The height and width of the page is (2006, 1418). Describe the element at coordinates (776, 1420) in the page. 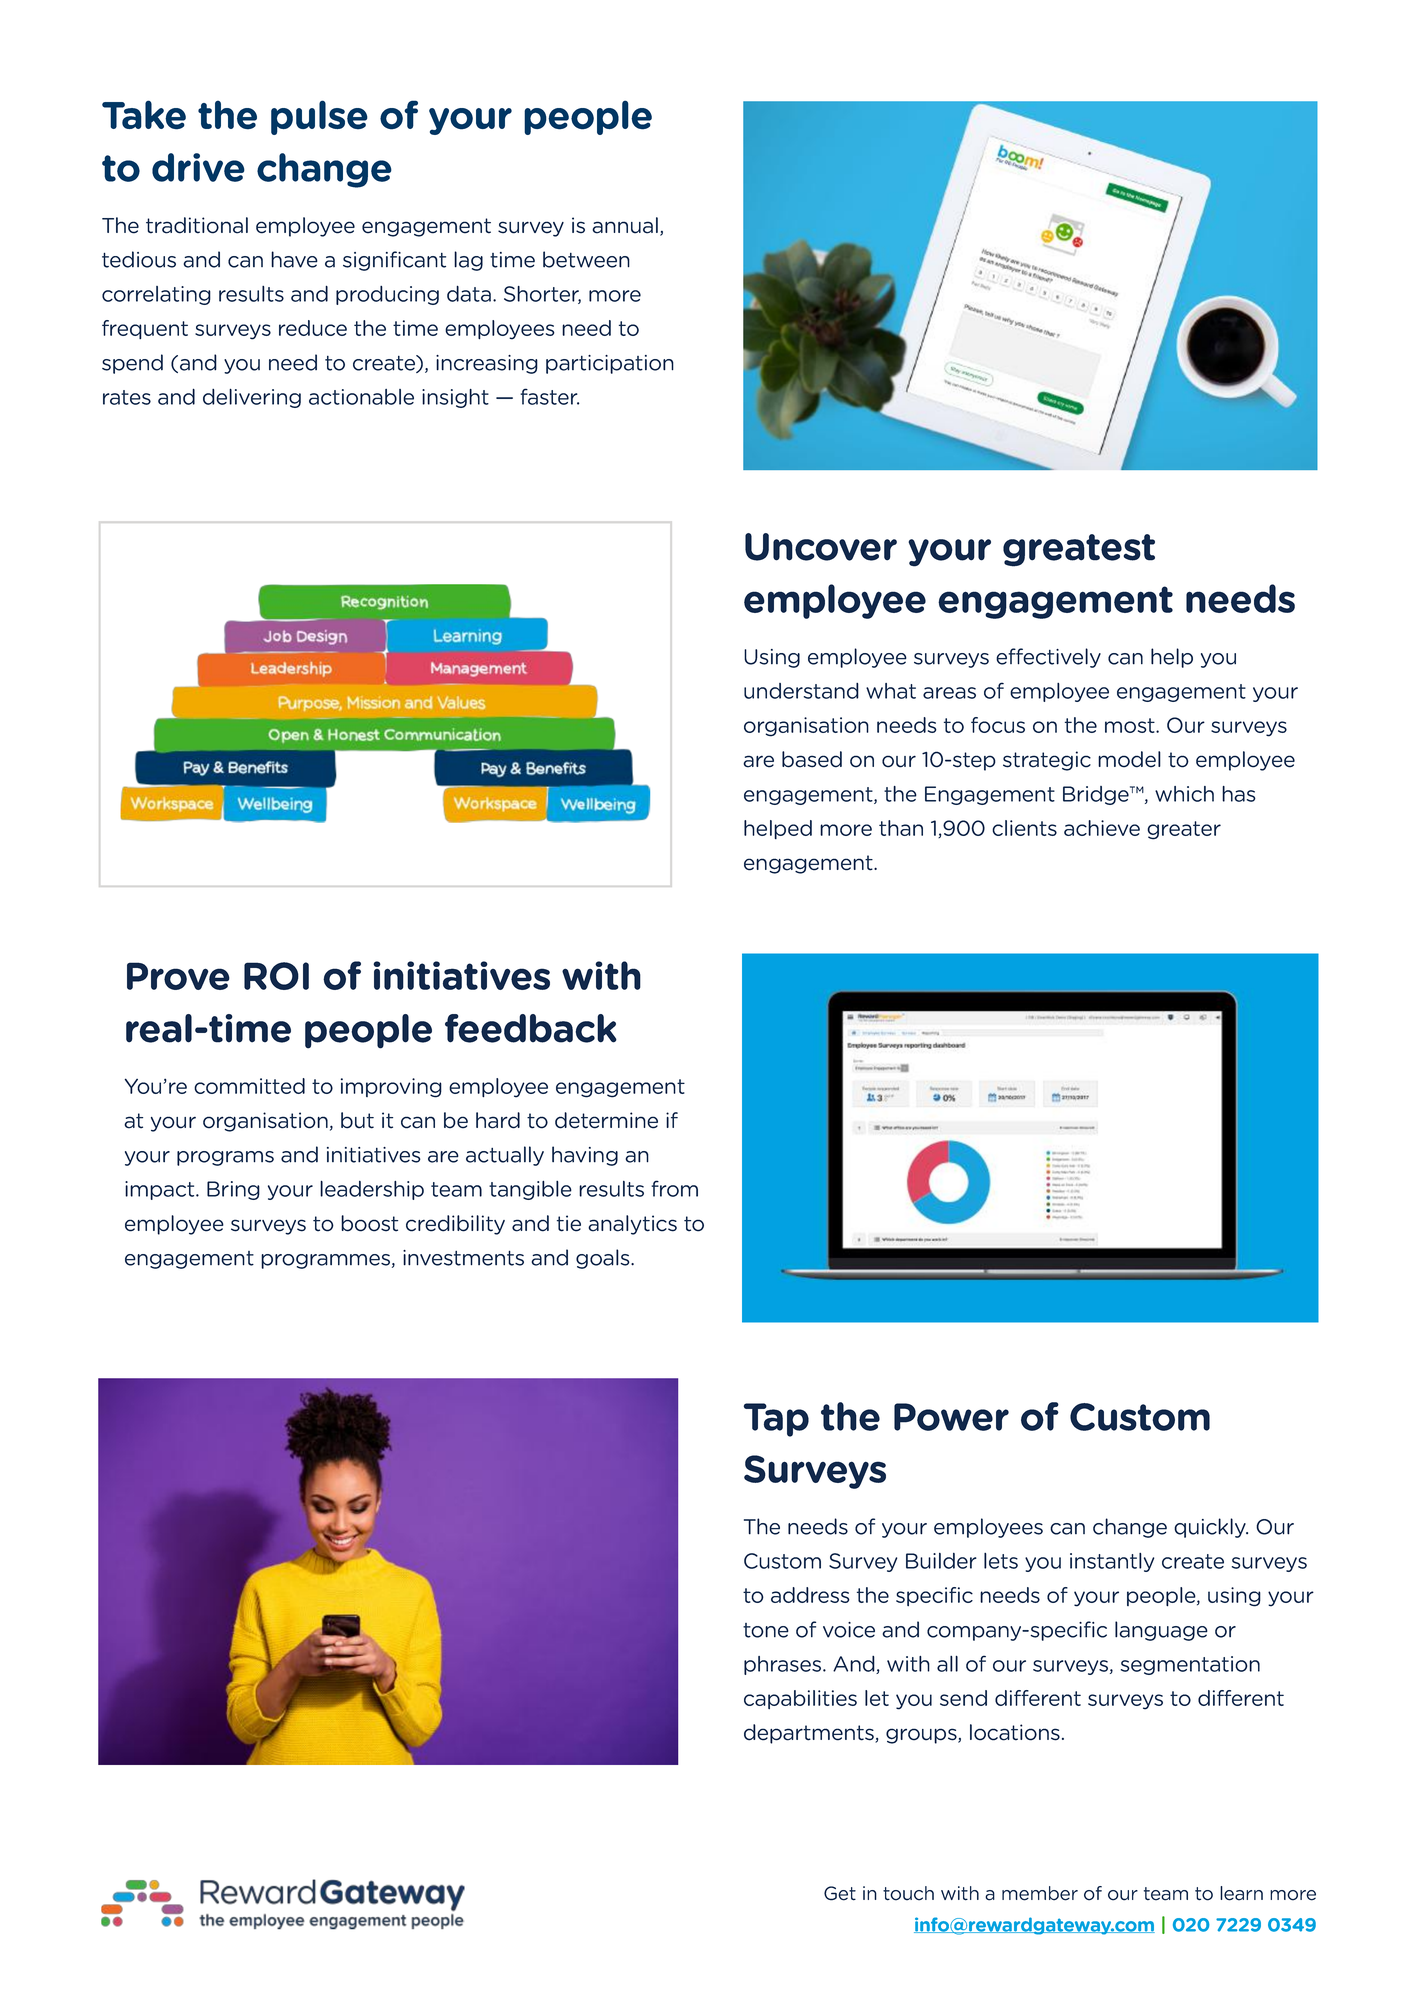

I see `Tap` at that location.
